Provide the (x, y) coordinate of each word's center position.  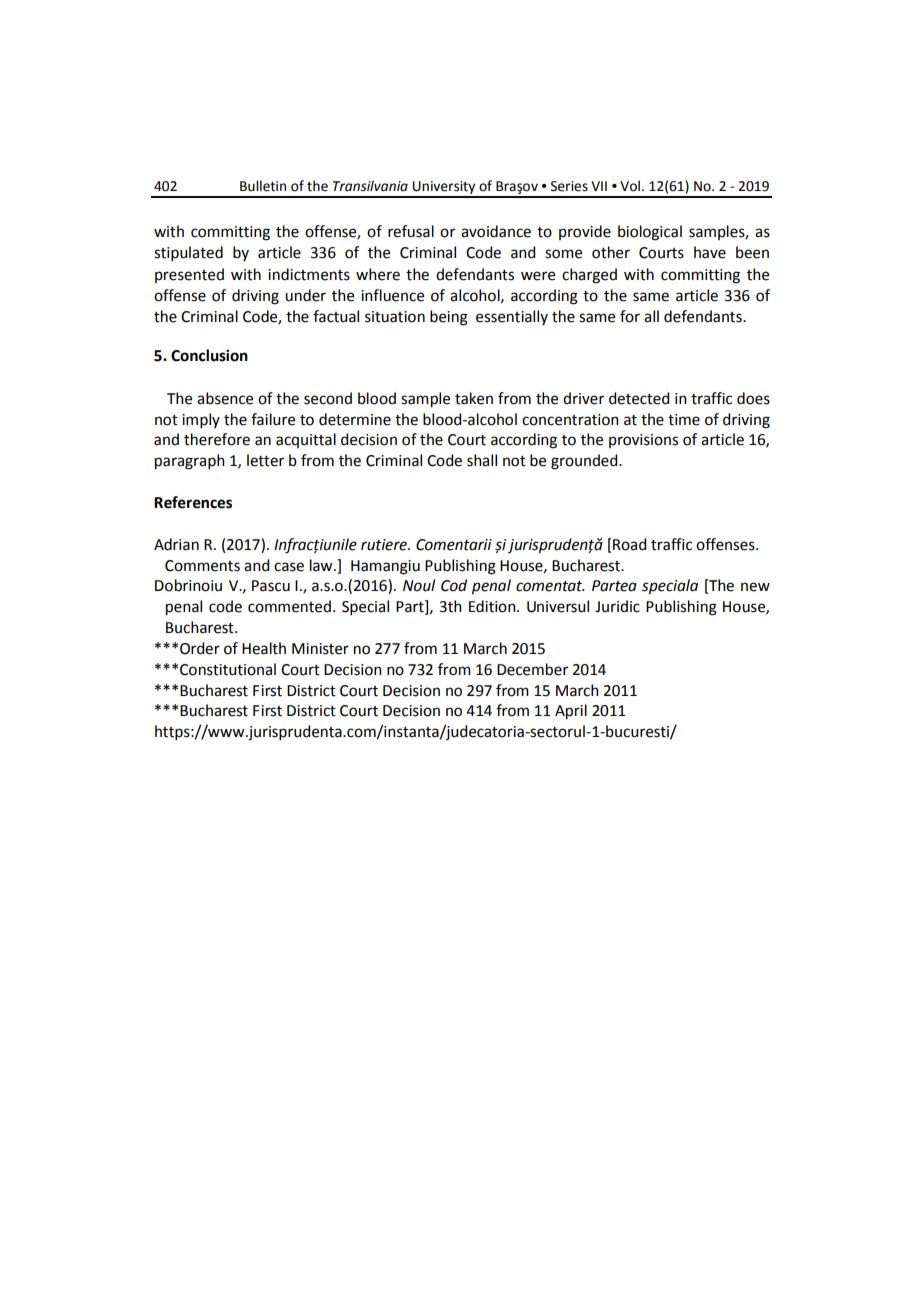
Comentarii (454, 545)
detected (639, 398)
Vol (630, 186)
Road (628, 544)
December (532, 669)
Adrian (176, 544)
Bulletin (263, 186)
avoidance (496, 231)
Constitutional (228, 669)
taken (474, 398)
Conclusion (209, 355)
